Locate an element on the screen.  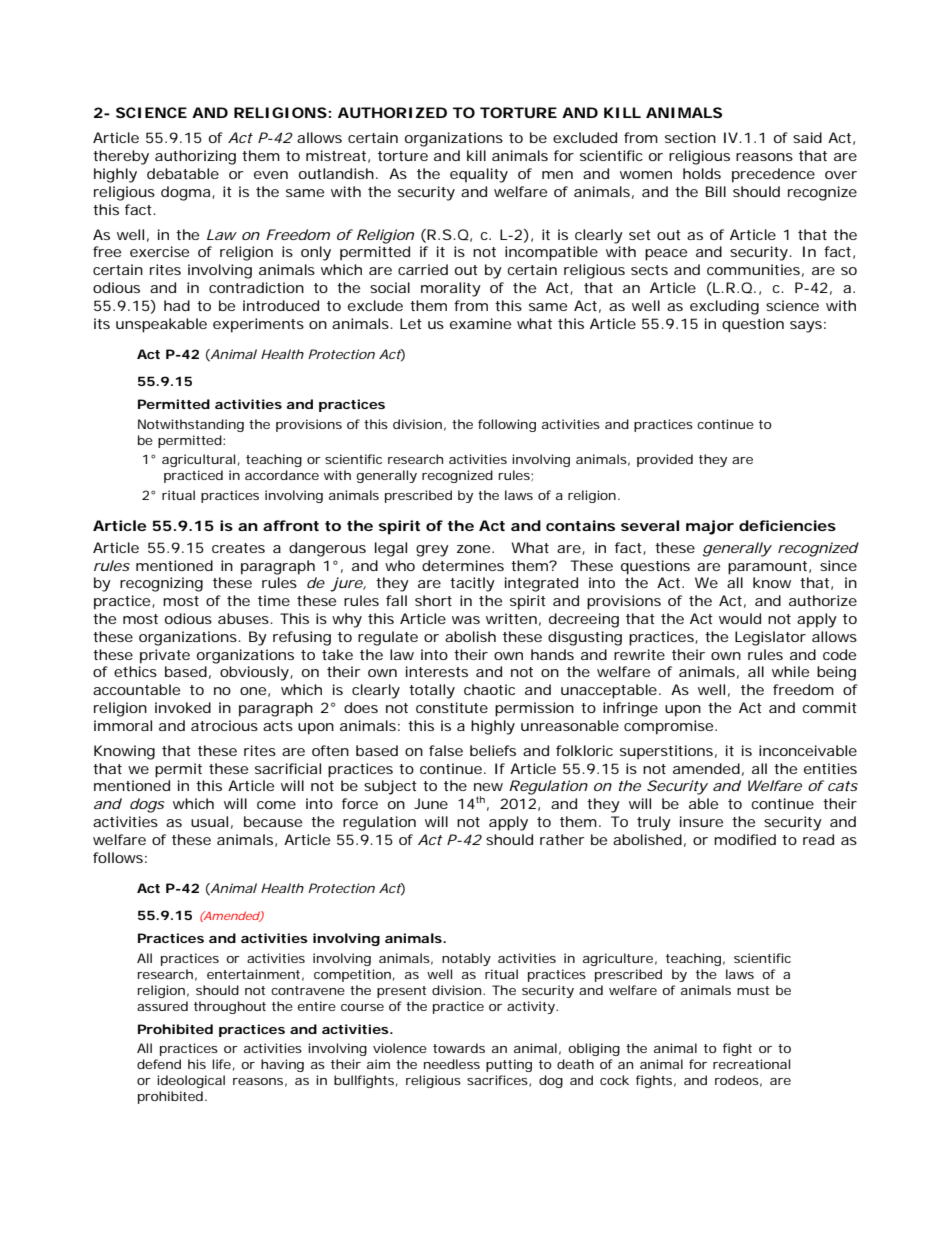
agricultural is located at coordinates (198, 460).
